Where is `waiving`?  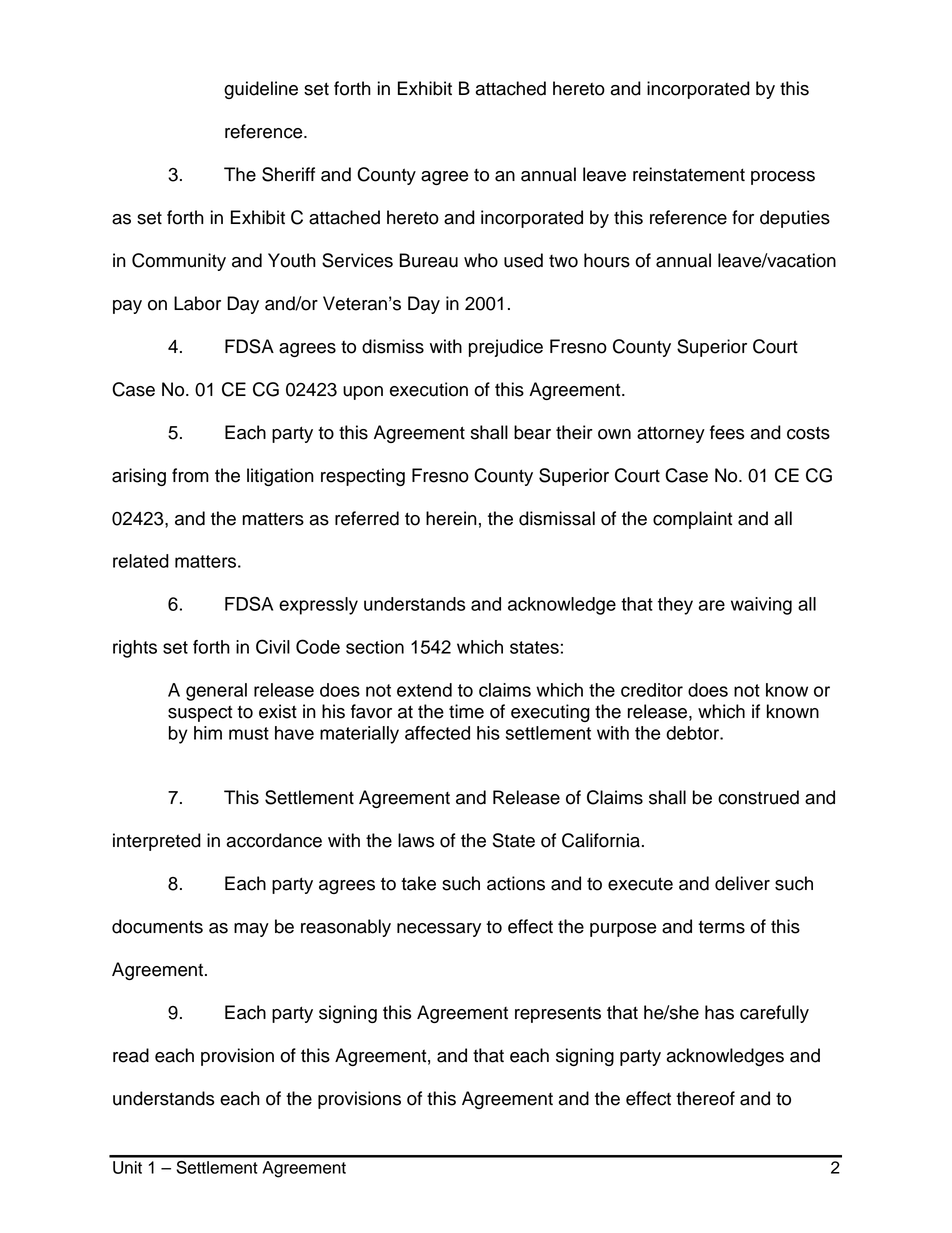
waiving is located at coordinates (761, 606).
